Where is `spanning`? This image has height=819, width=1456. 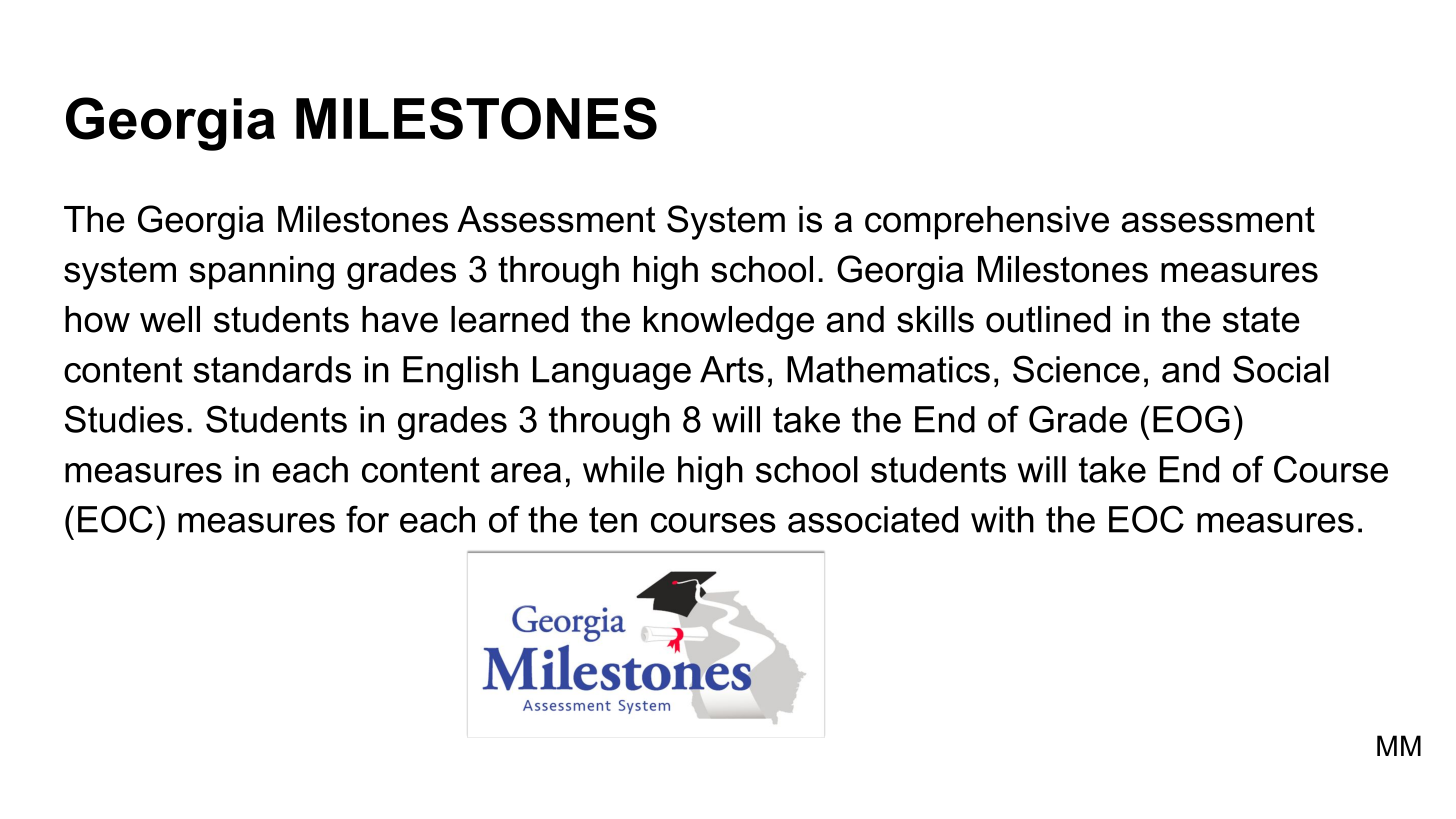 spanning is located at coordinates (261, 273).
